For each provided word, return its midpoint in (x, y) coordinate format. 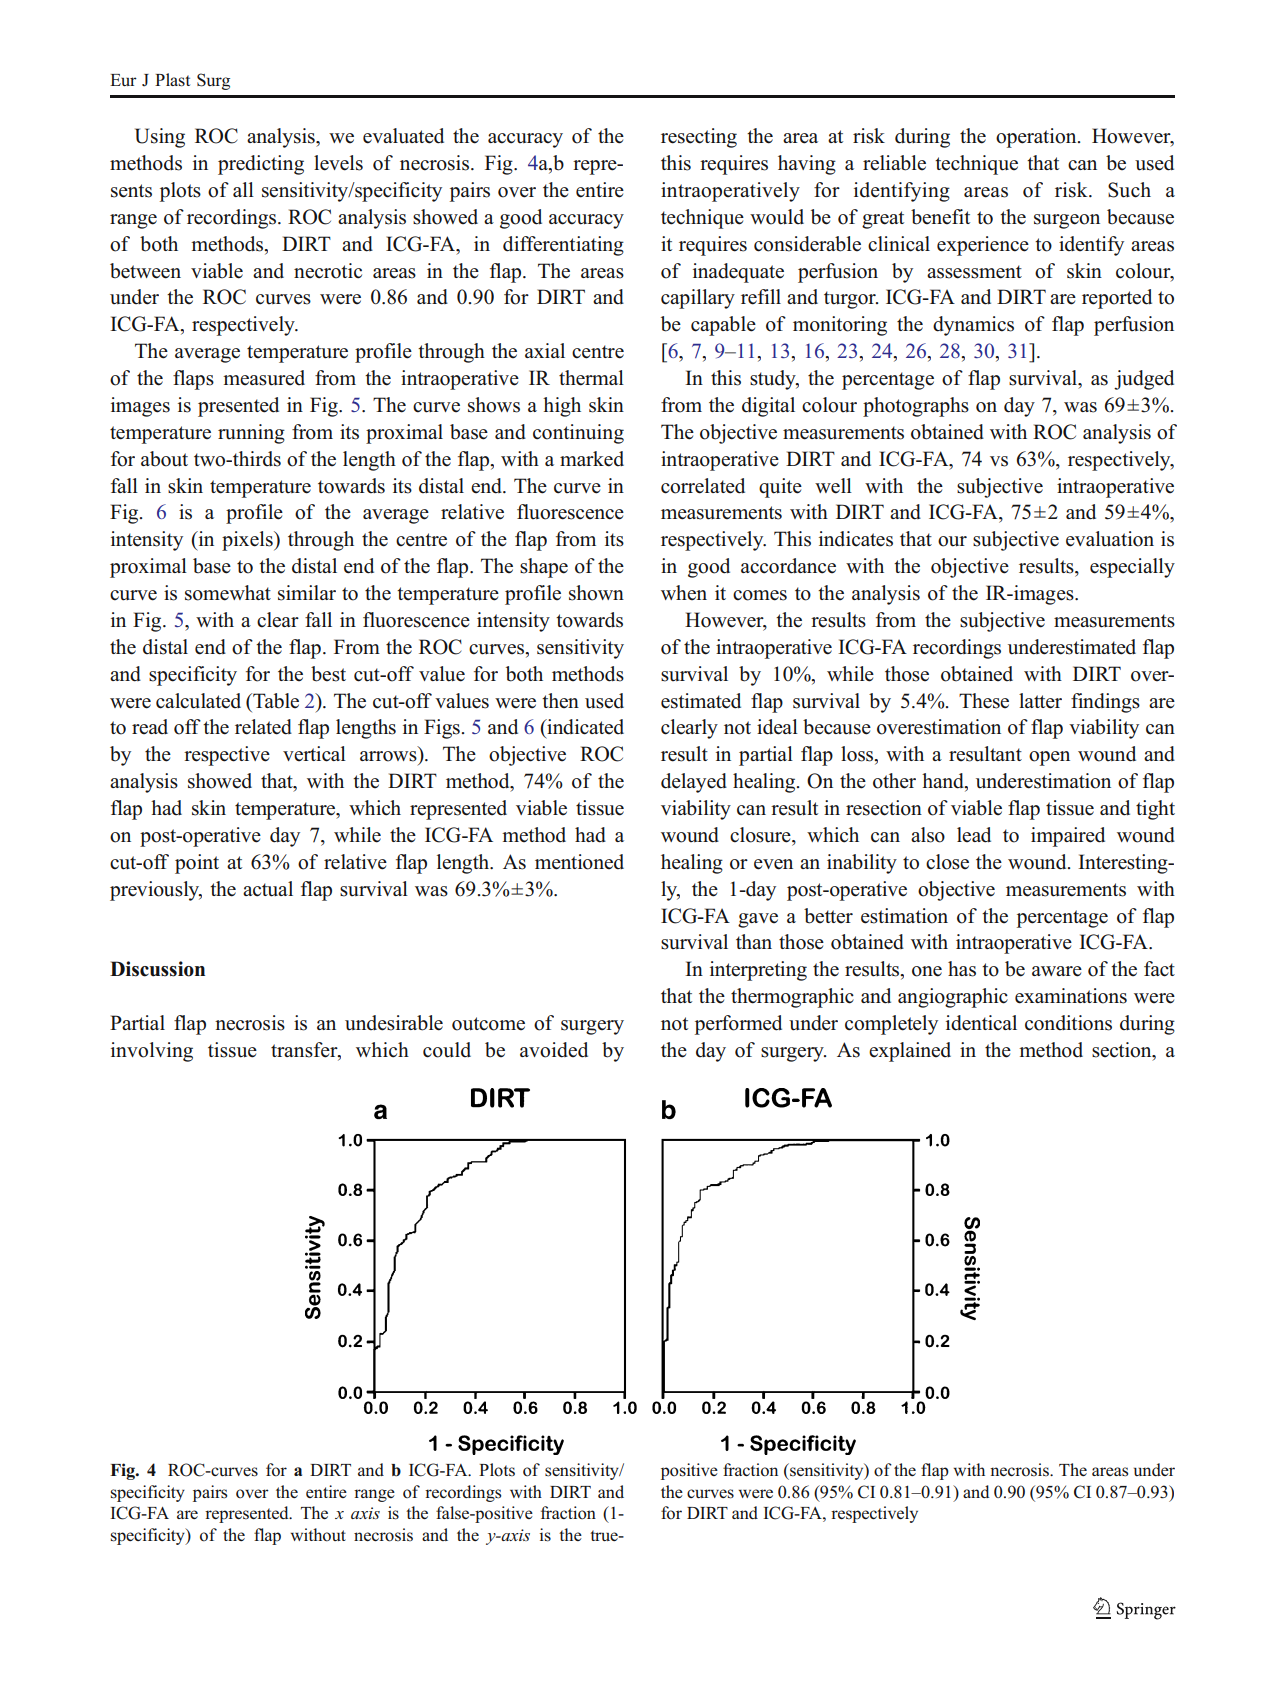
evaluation (1110, 539)
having (807, 165)
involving (152, 1052)
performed (738, 1025)
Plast (172, 80)
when (684, 592)
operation (1037, 138)
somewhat (228, 593)
